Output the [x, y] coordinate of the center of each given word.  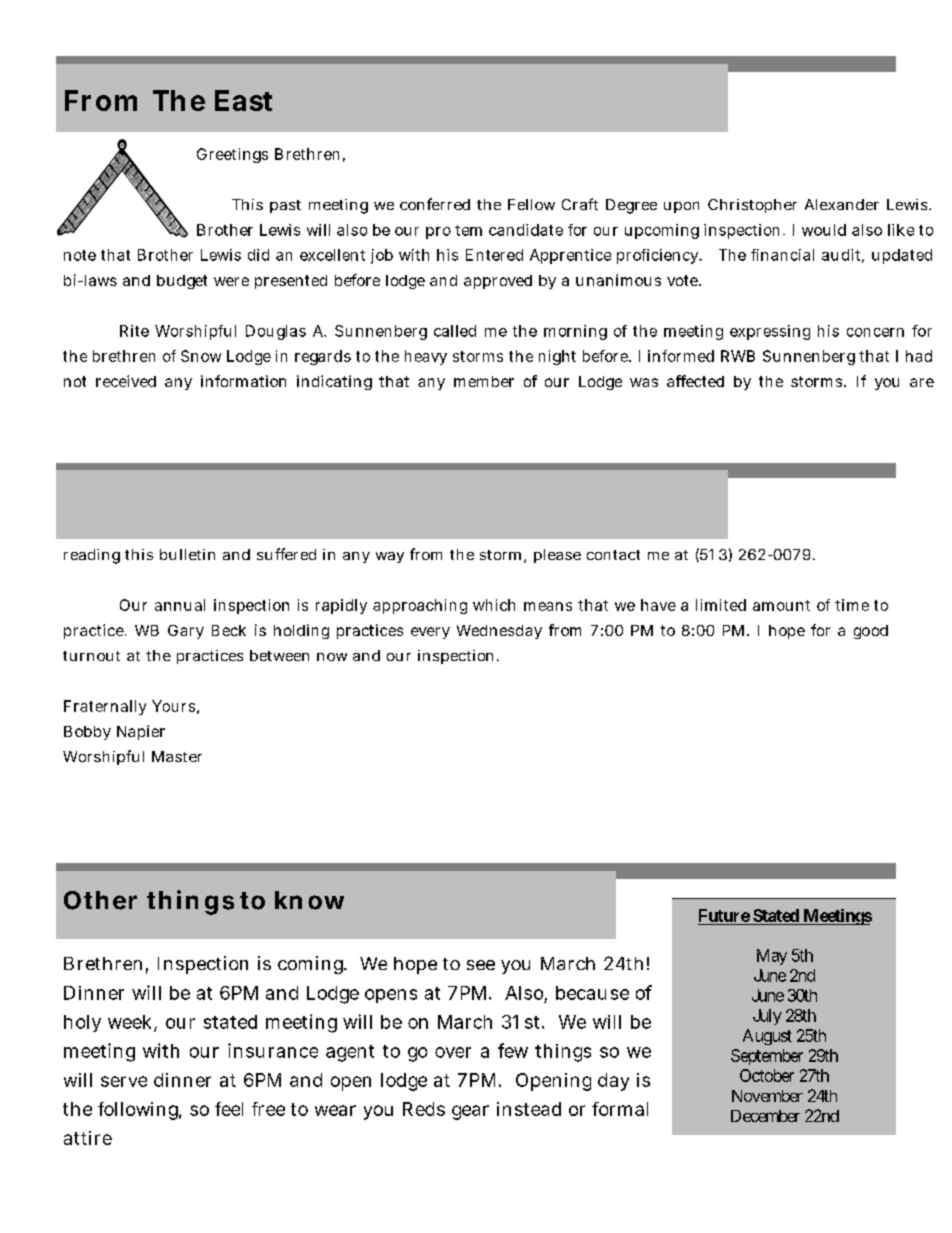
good [871, 632]
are [922, 382]
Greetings [232, 155]
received [126, 381]
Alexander [842, 204]
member [484, 381]
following [139, 1111]
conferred [435, 204]
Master [177, 756]
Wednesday [499, 632]
